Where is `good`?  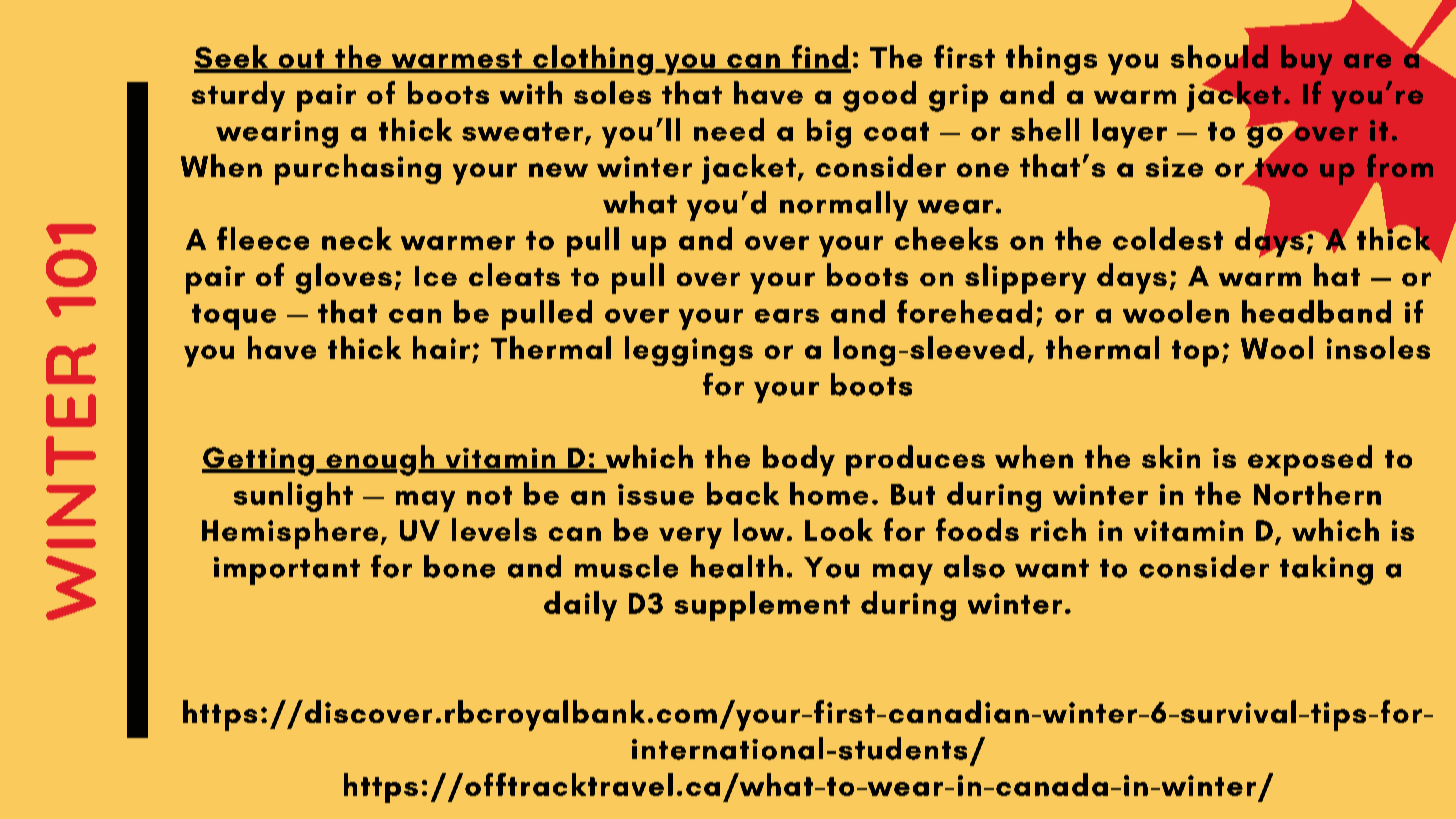 good is located at coordinates (879, 96).
